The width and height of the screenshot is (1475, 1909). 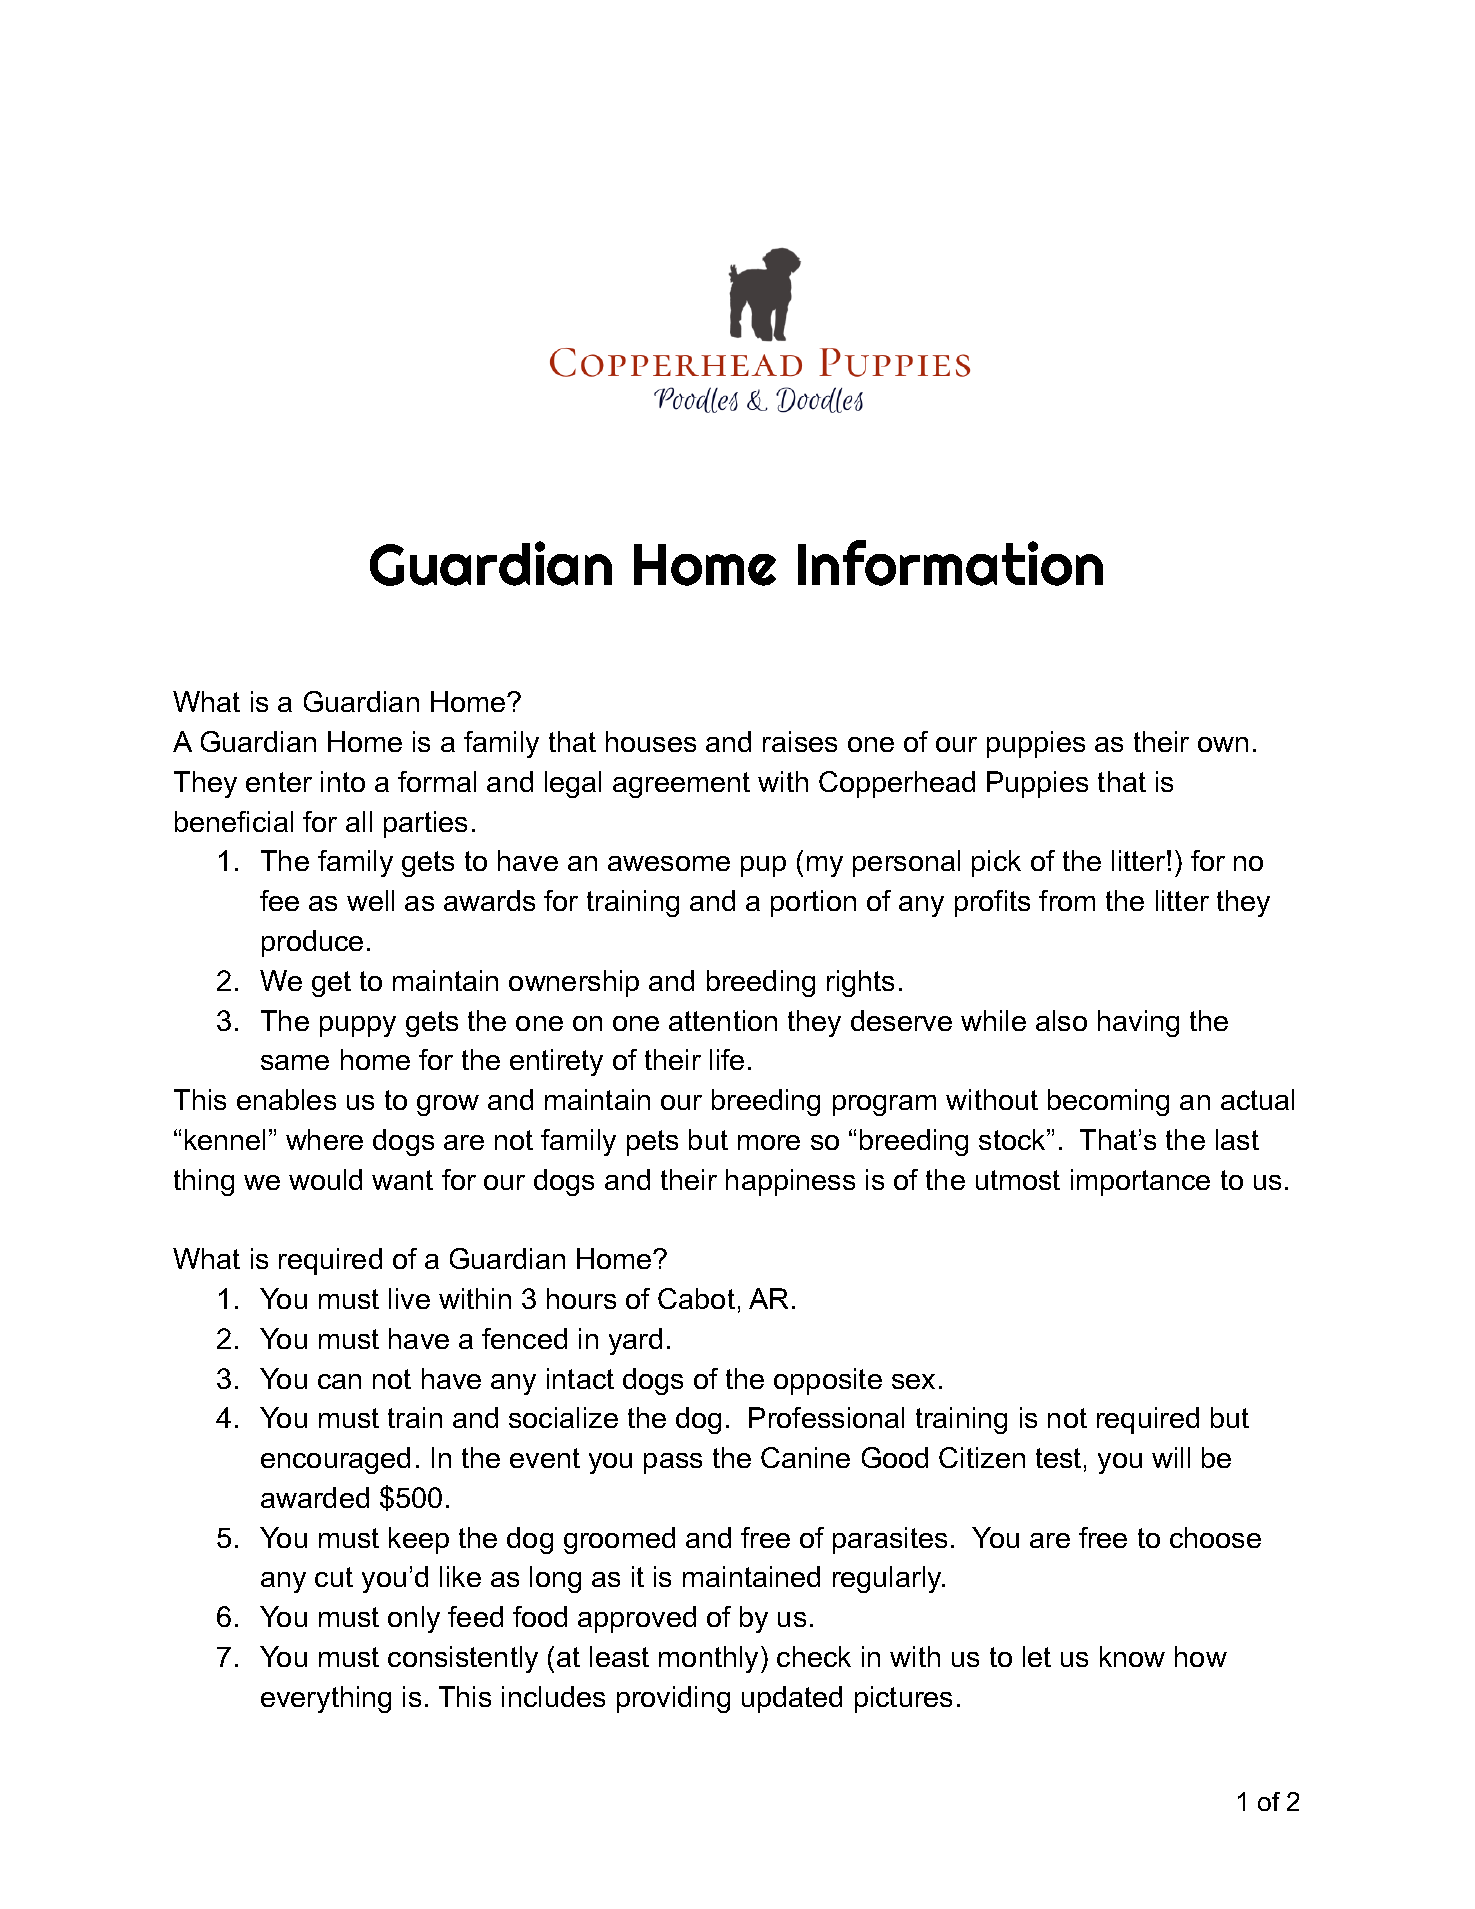 What do you see at coordinates (708, 1659) in the screenshot?
I see `monthly` at bounding box center [708, 1659].
